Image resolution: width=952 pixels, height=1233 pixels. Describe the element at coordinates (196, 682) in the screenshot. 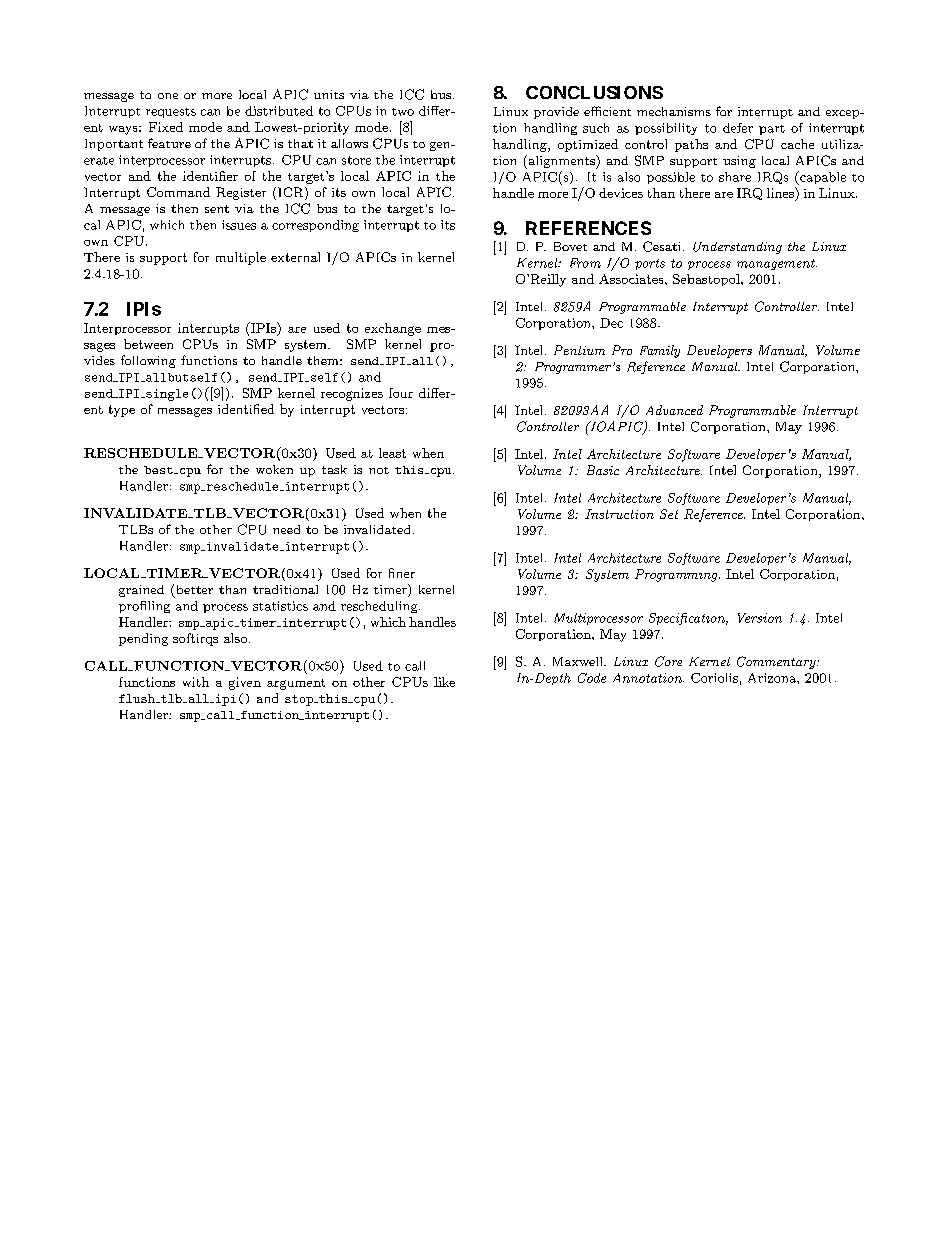

I see `with` at that location.
